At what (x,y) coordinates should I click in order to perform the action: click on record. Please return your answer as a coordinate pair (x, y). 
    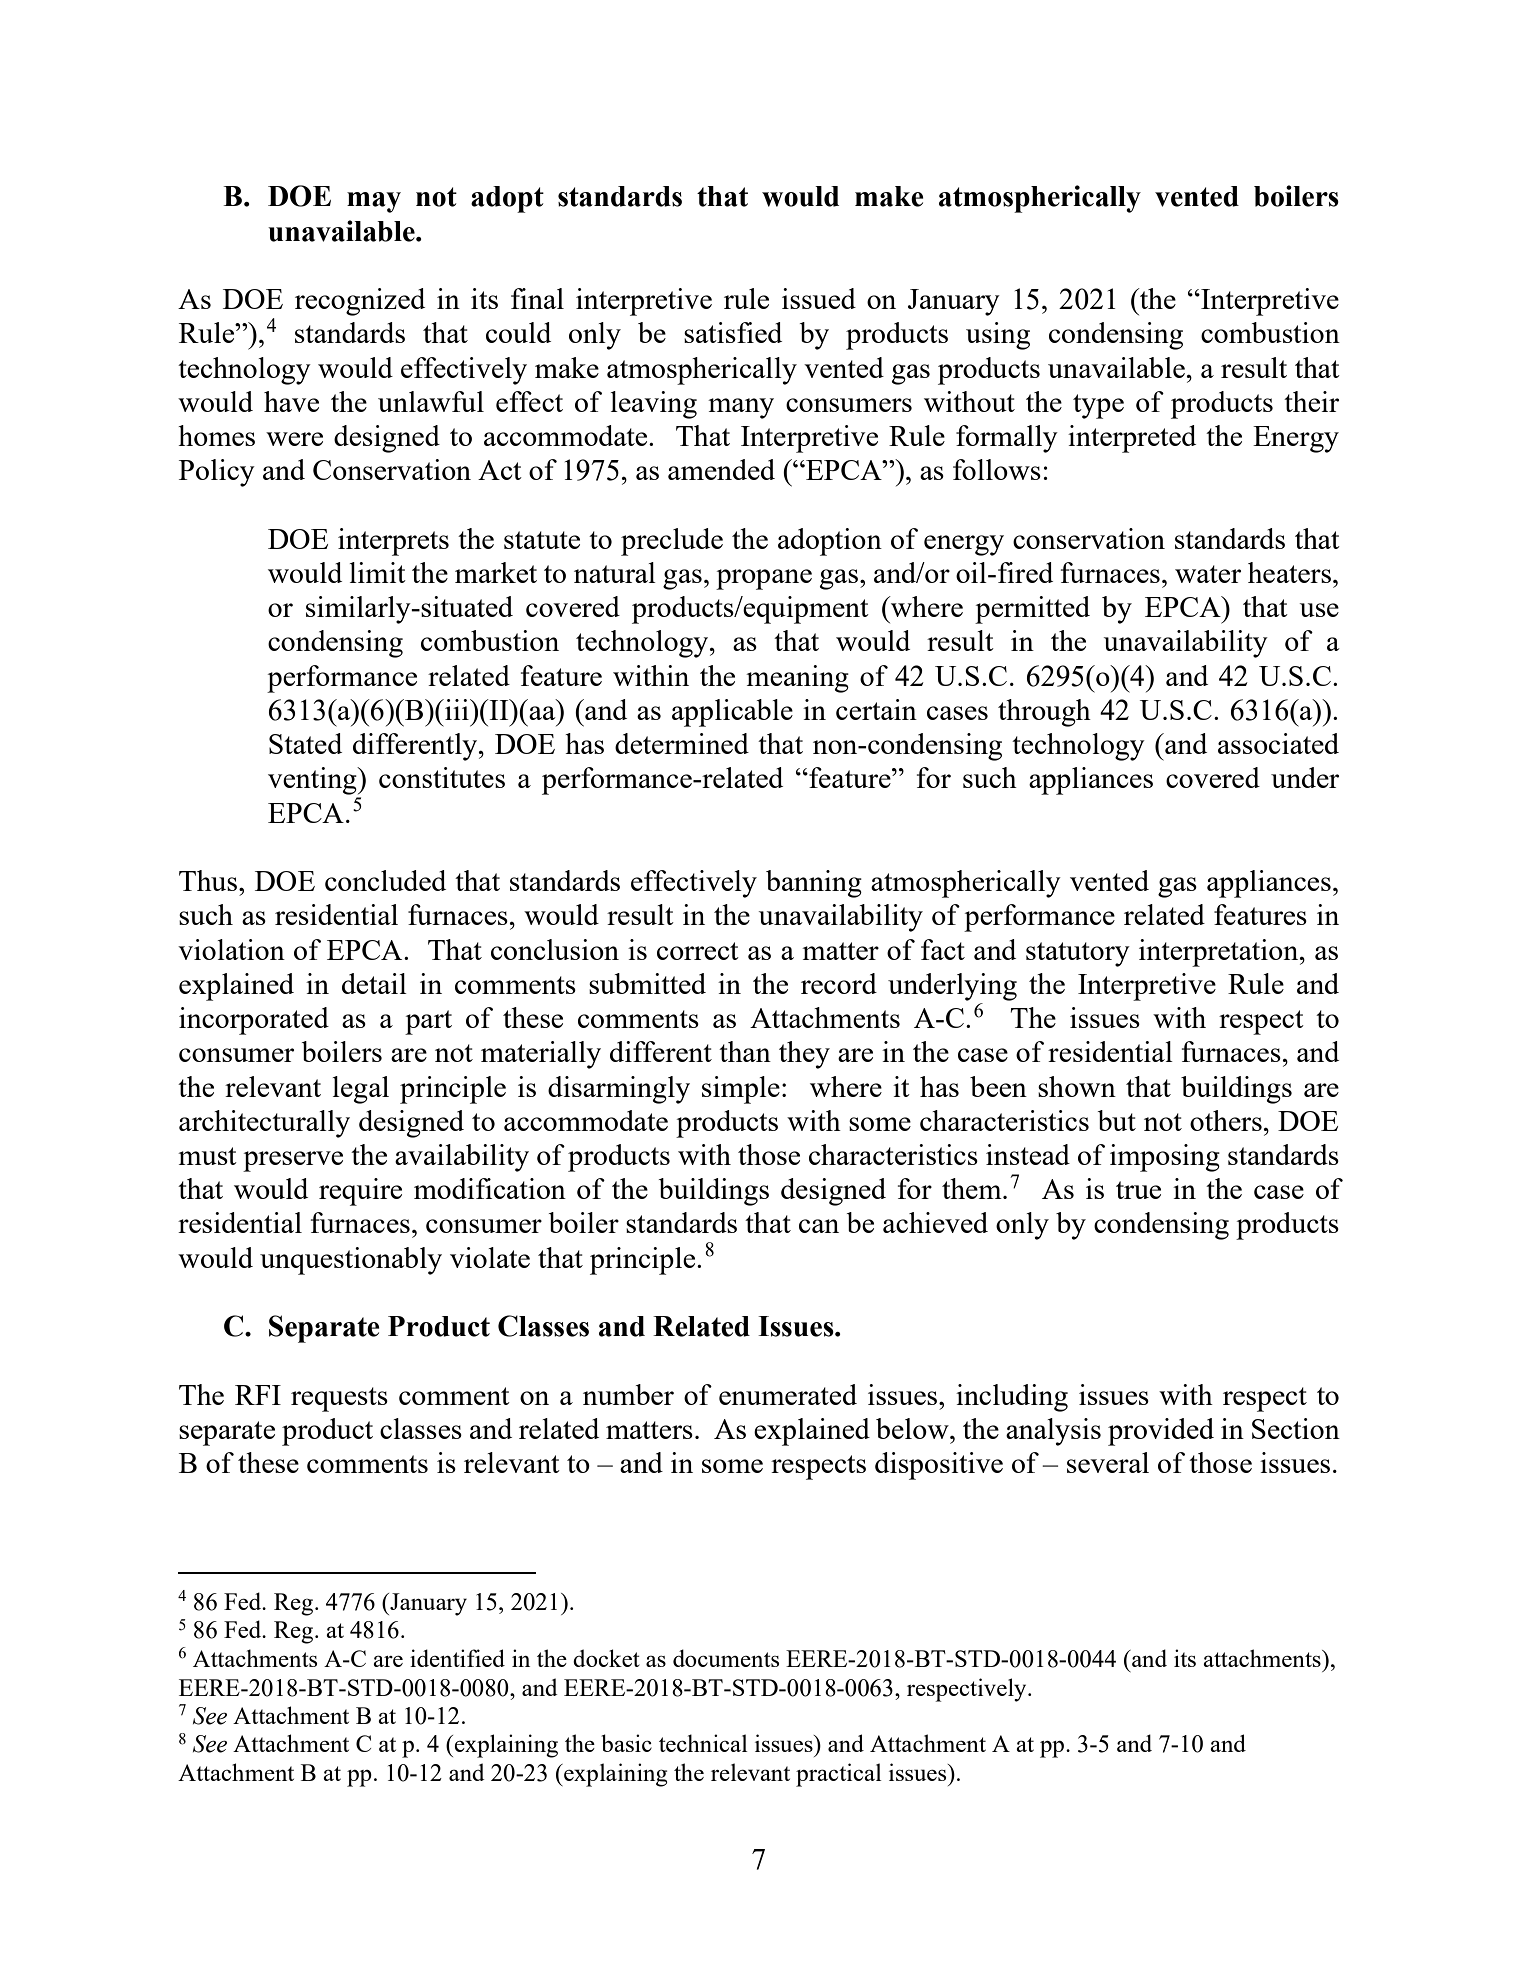
    Looking at the image, I should click on (839, 983).
